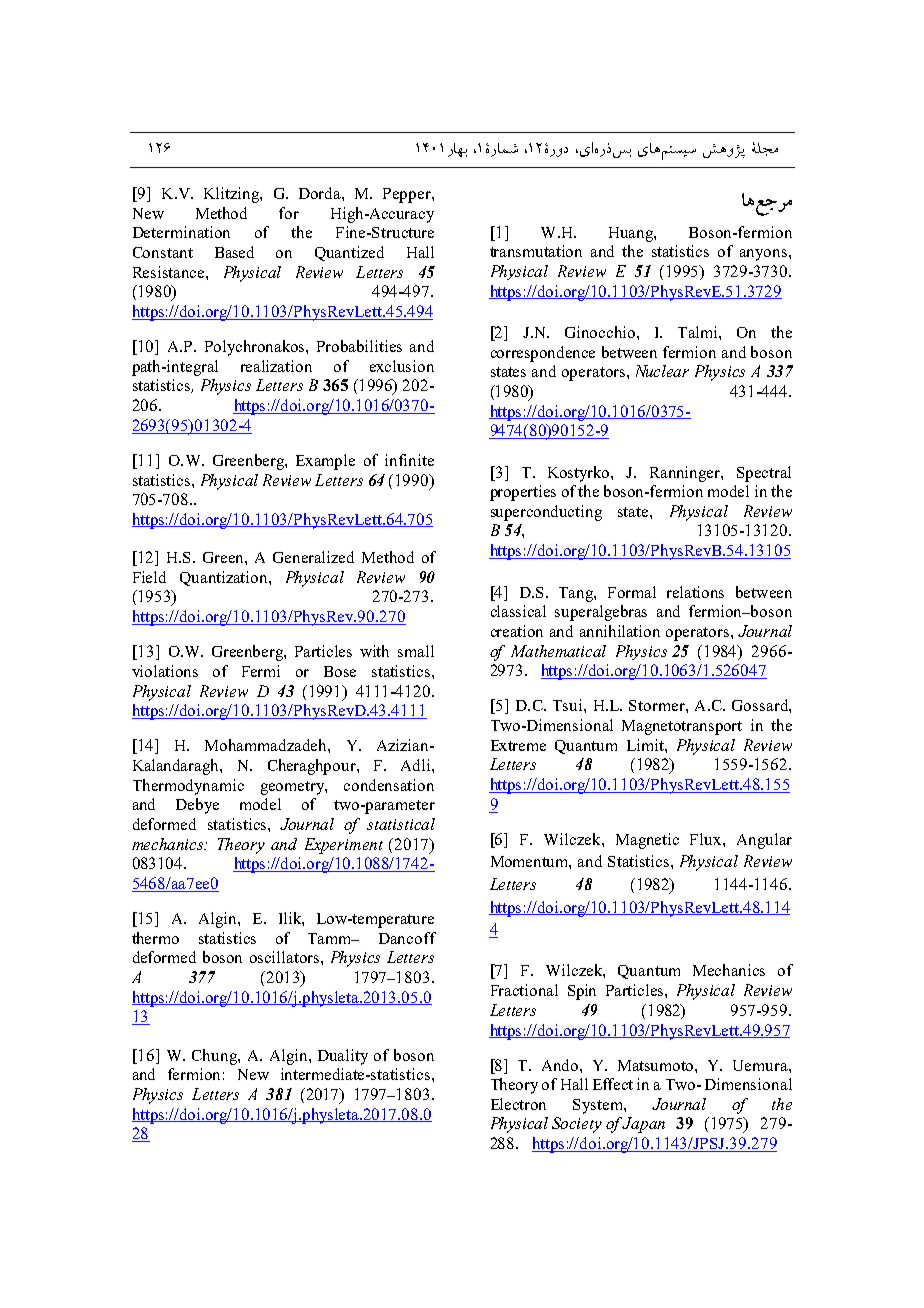 Image resolution: width=924 pixels, height=1308 pixels. I want to click on realization, so click(276, 366).
